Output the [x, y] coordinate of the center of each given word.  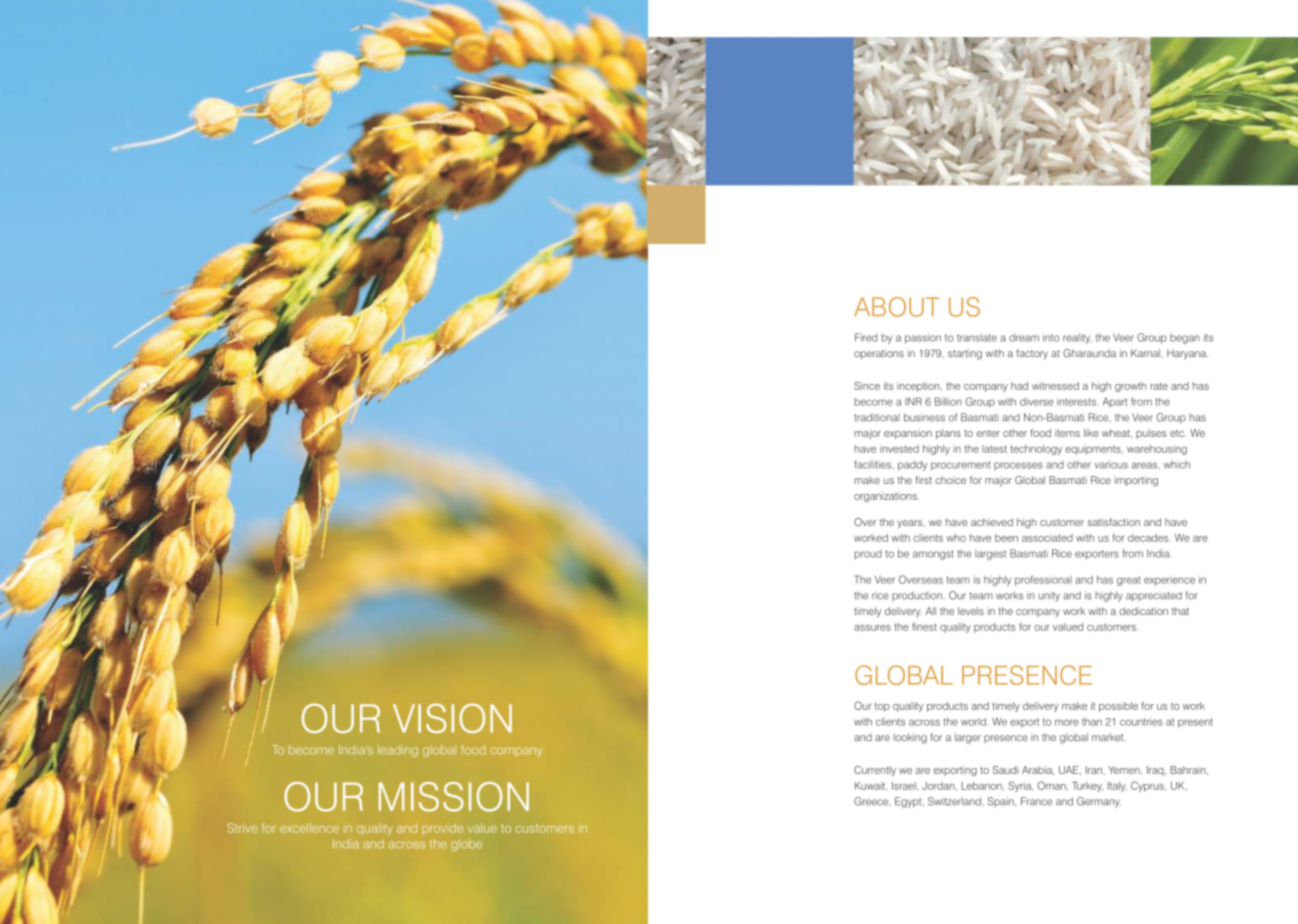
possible [1118, 707]
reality [1077, 339]
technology [1036, 450]
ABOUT [896, 307]
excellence [309, 828]
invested [899, 449]
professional [1043, 580]
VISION [452, 718]
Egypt [909, 802]
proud [868, 555]
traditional [877, 417]
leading [398, 751]
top [882, 707]
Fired [866, 337]
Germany [1099, 802]
